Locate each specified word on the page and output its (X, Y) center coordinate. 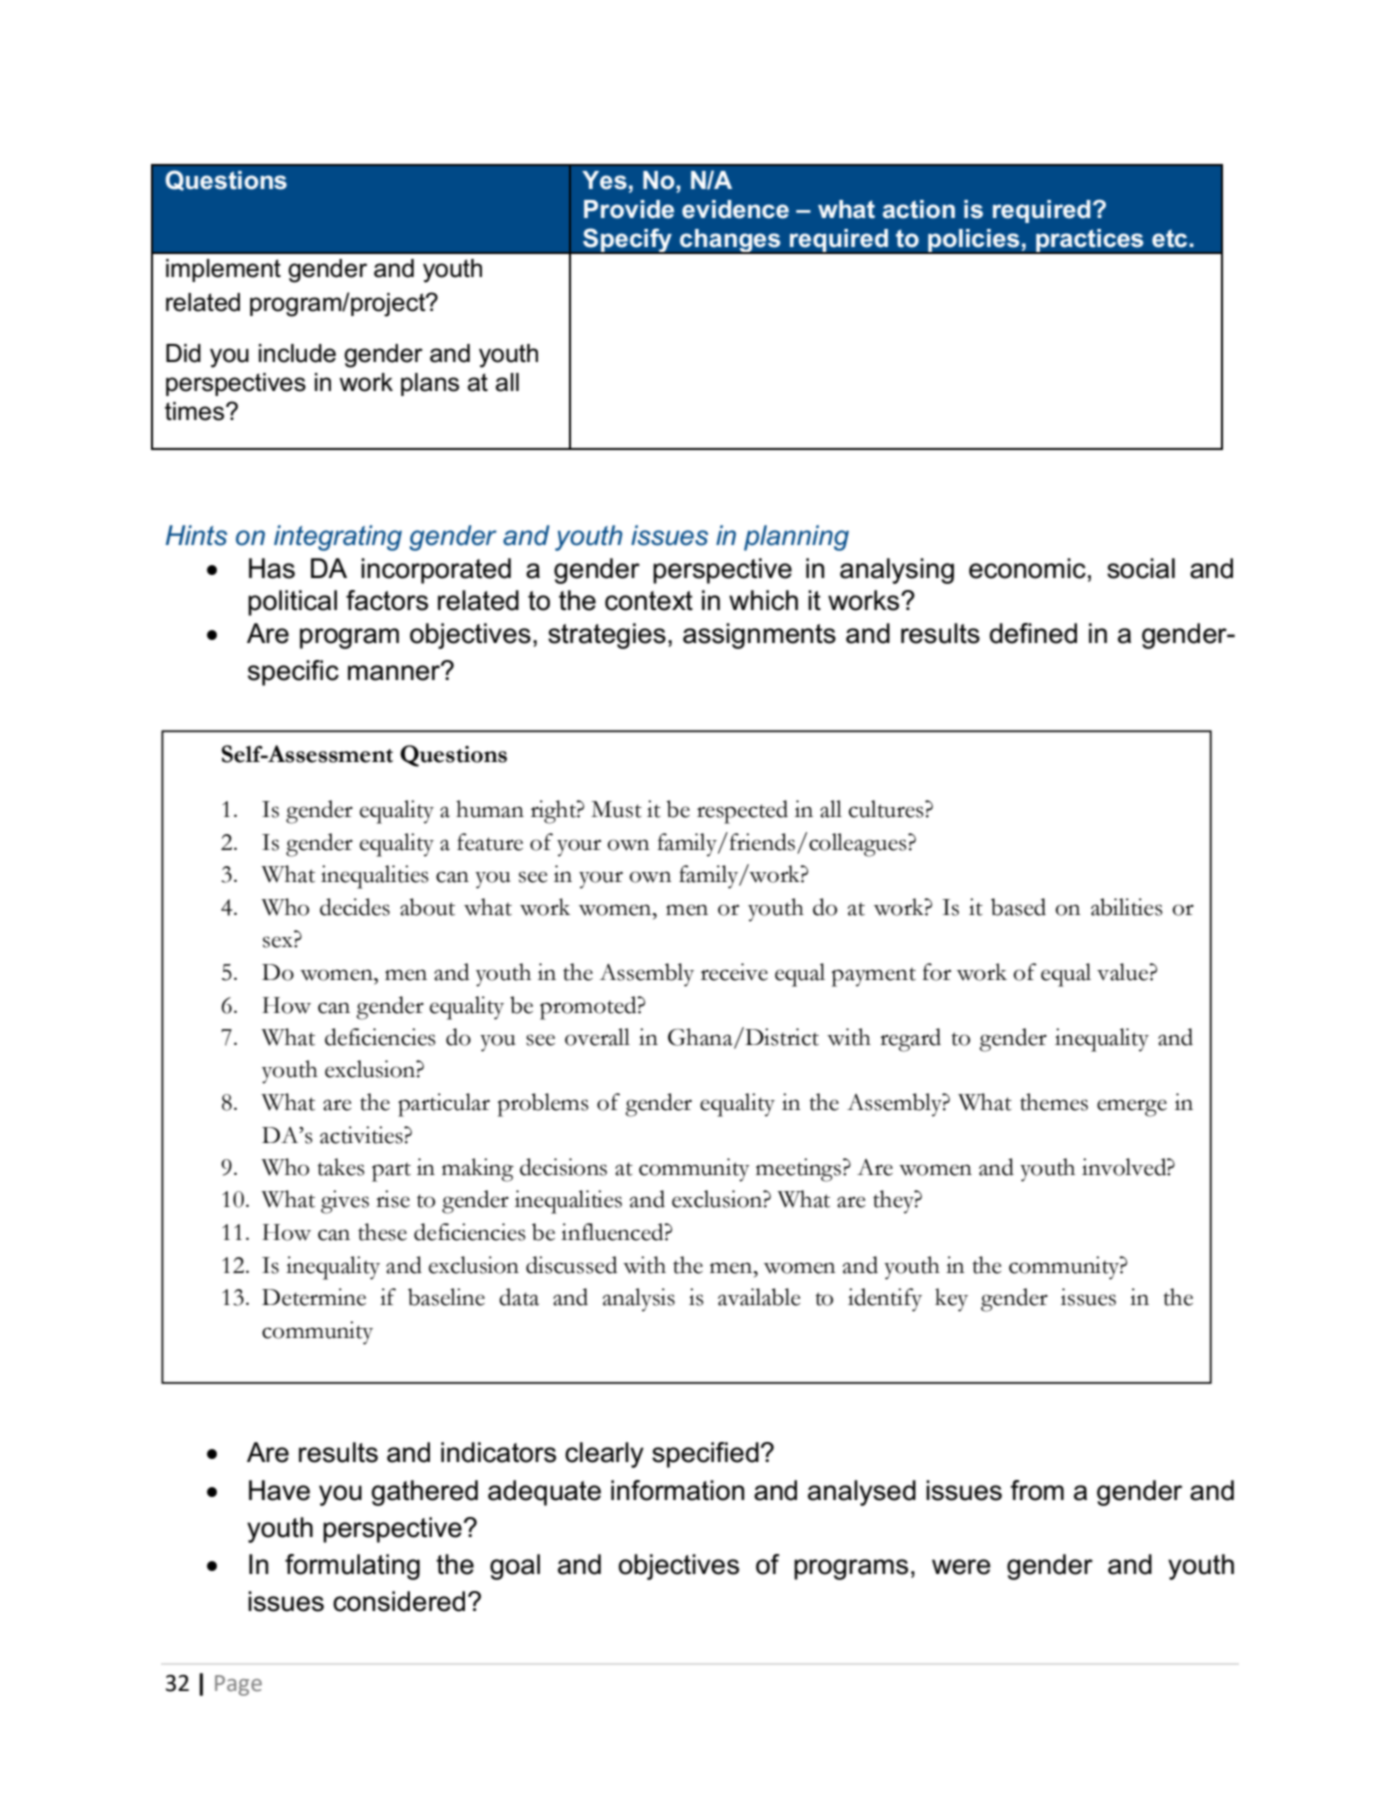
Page (238, 1685)
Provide (629, 209)
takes (341, 1167)
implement (223, 270)
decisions (563, 1167)
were (961, 1567)
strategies (607, 636)
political (292, 603)
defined (1033, 633)
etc (1171, 238)
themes (1054, 1102)
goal (515, 1567)
